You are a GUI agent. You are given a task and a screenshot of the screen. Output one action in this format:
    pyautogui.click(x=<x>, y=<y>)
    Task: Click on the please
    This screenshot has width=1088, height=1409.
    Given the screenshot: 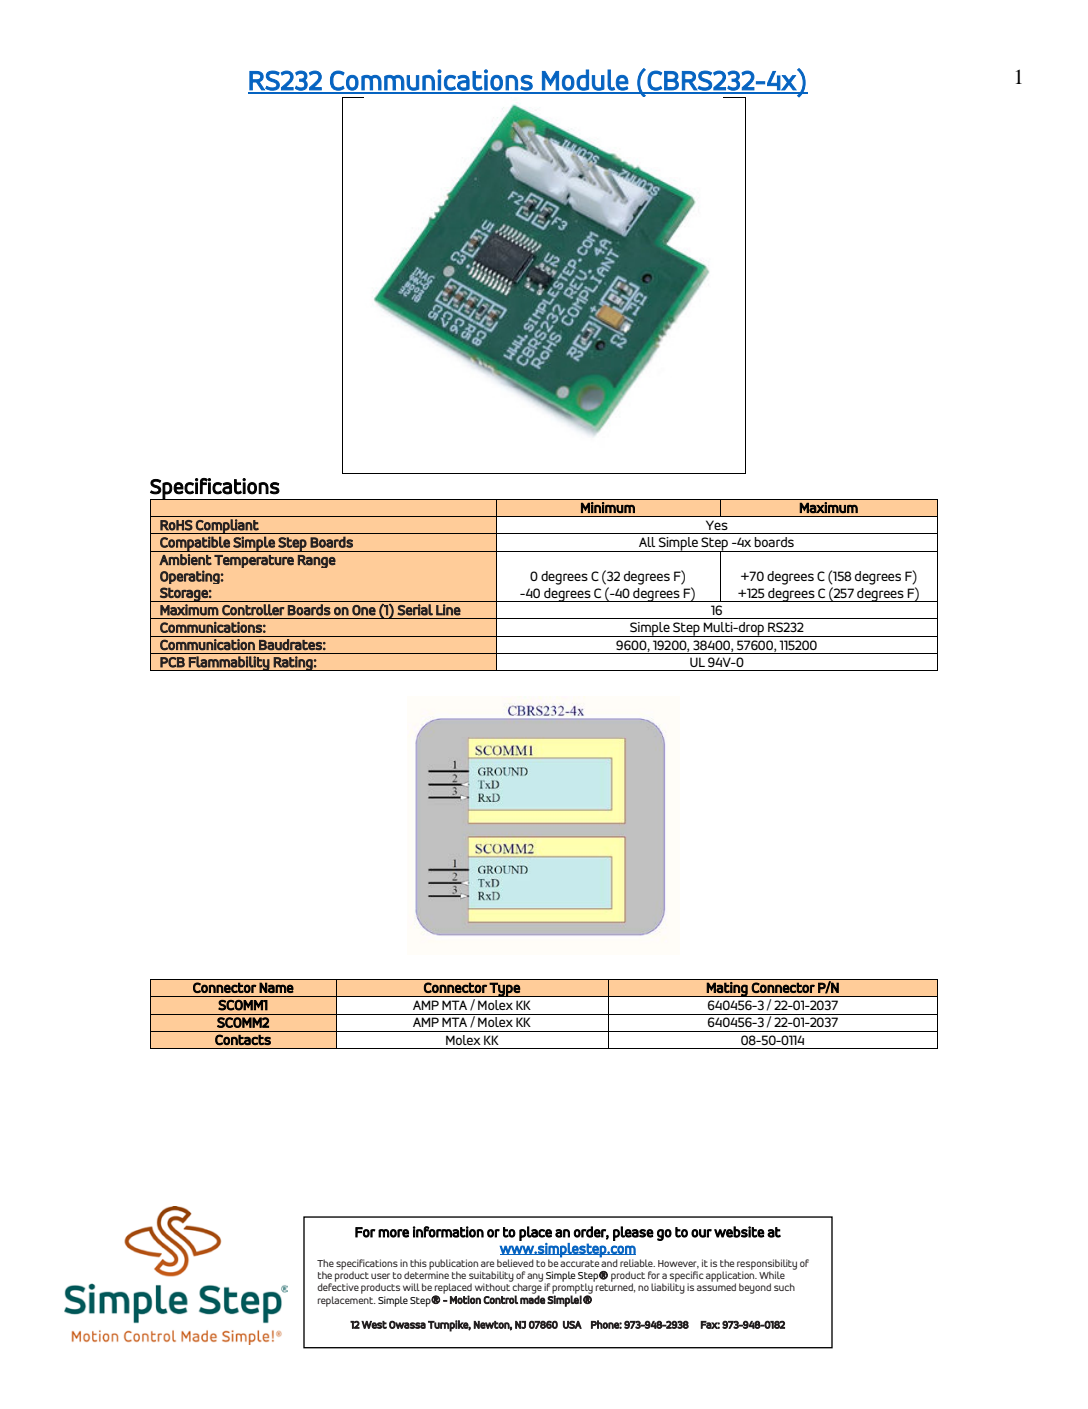 What is the action you would take?
    pyautogui.click(x=633, y=1233)
